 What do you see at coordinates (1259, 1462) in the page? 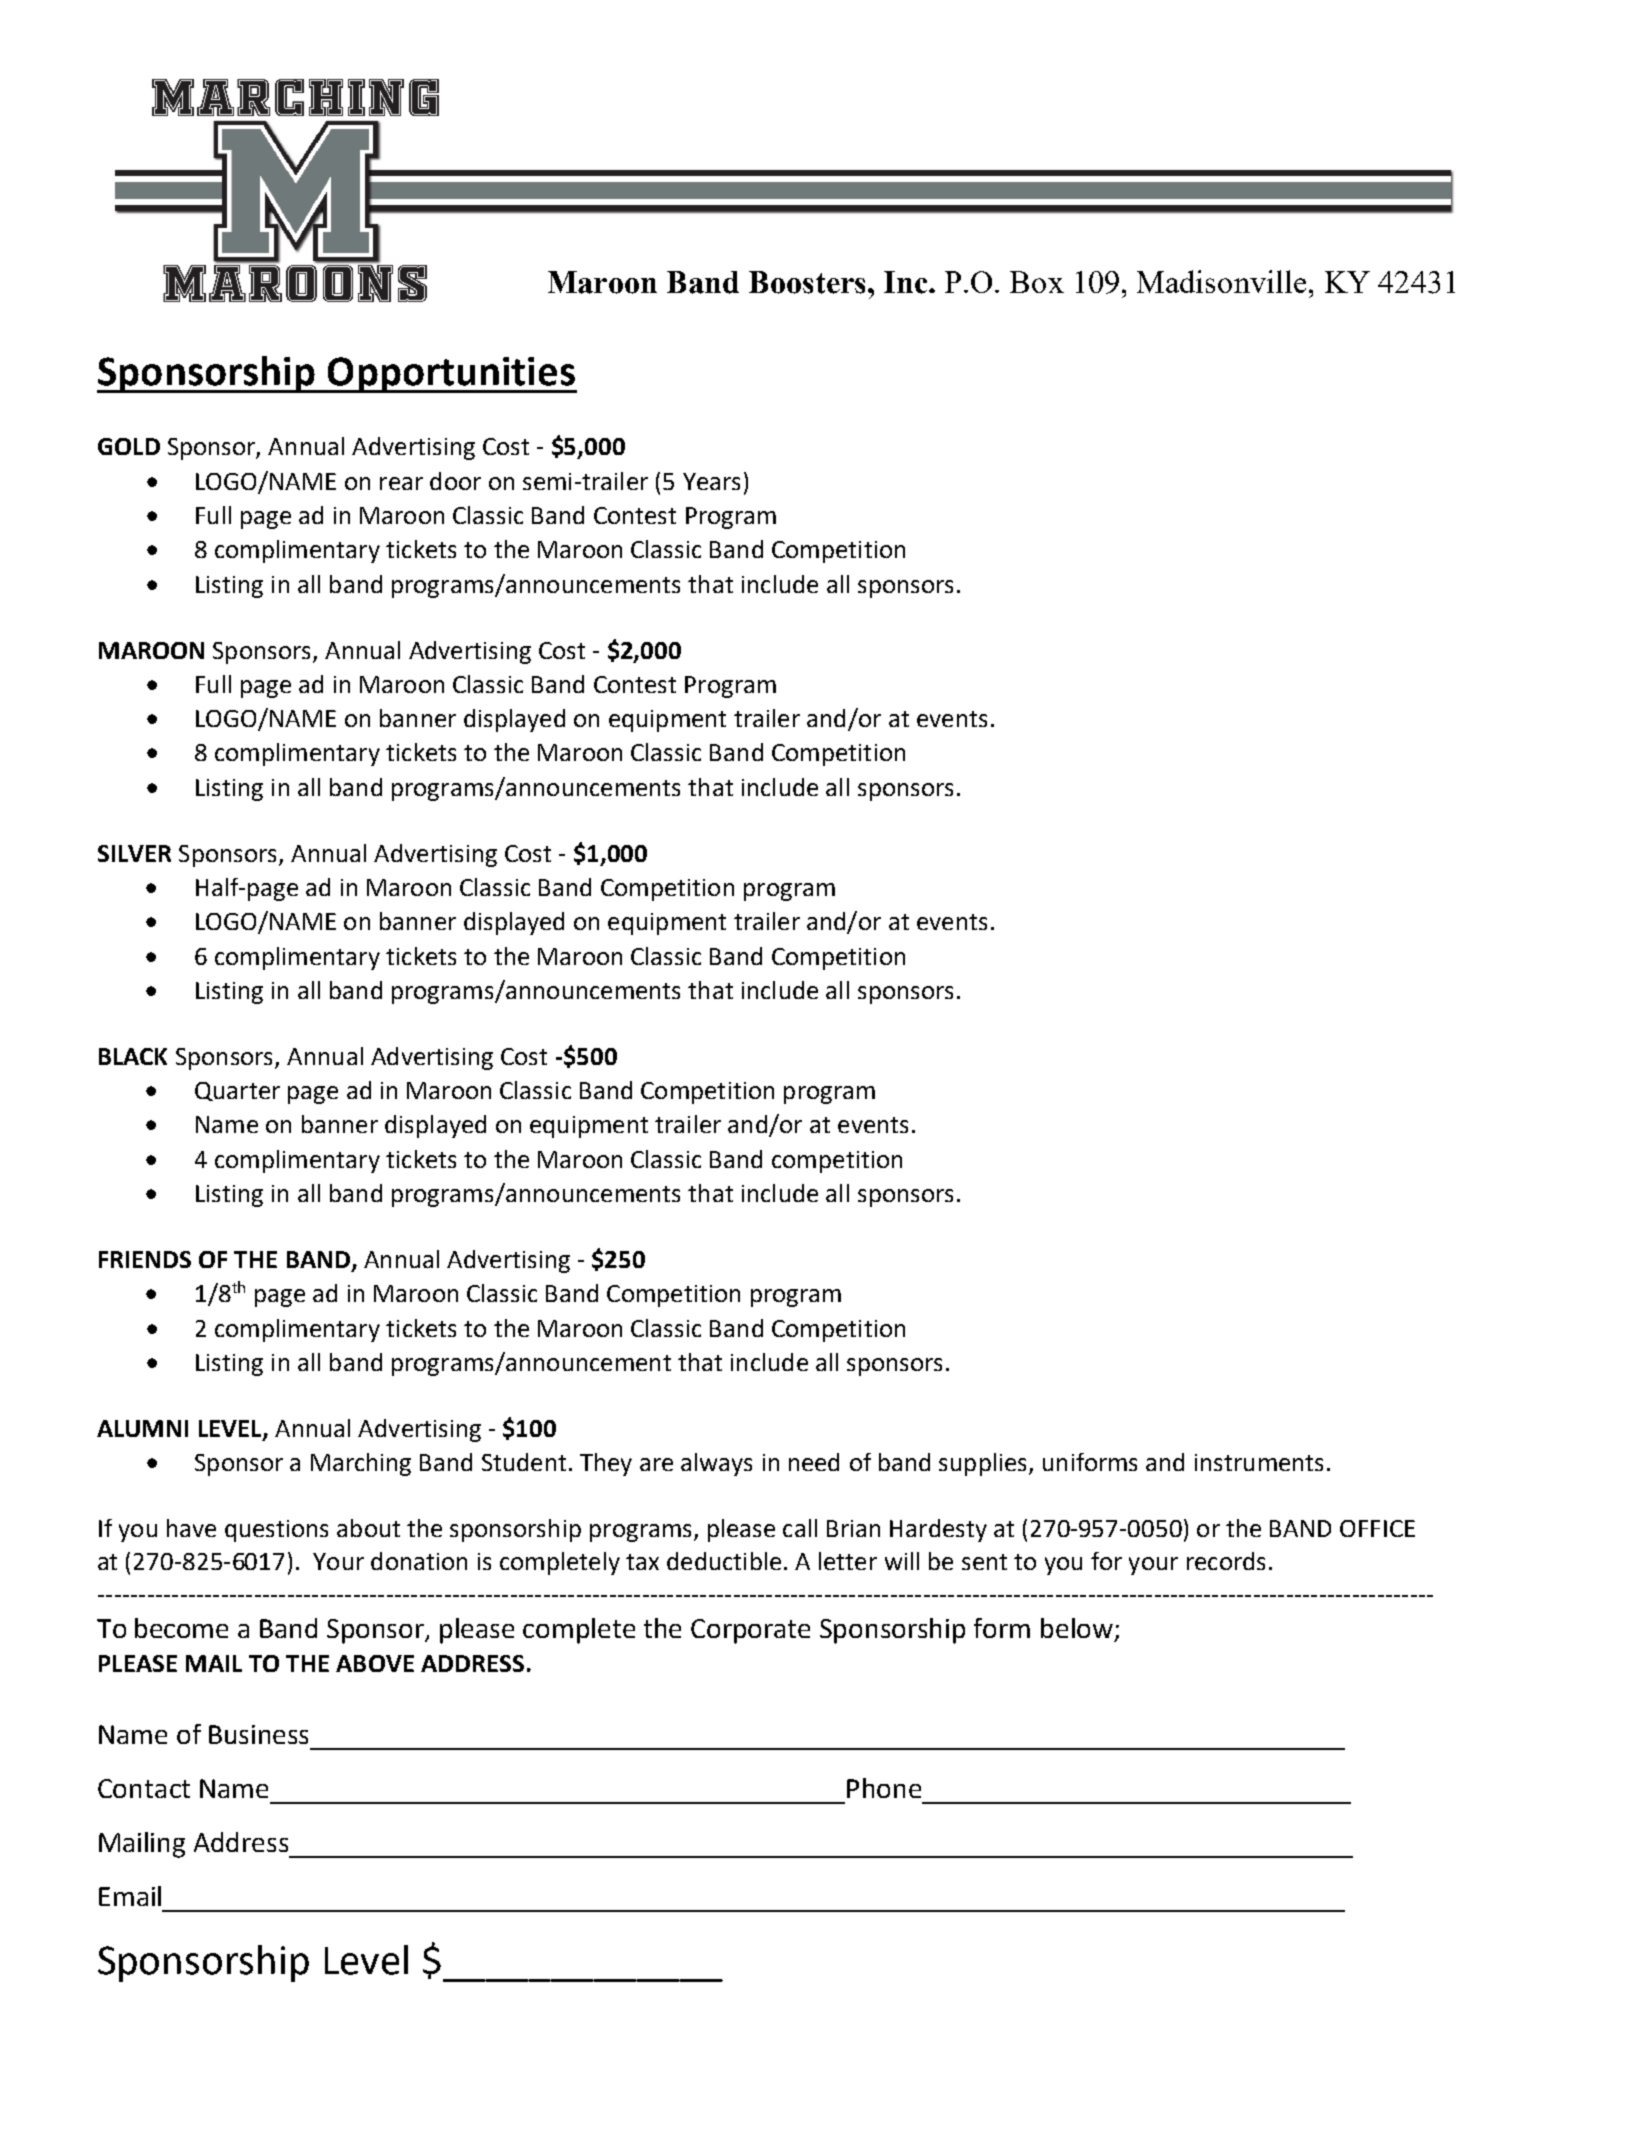
I see `instruments` at bounding box center [1259, 1462].
